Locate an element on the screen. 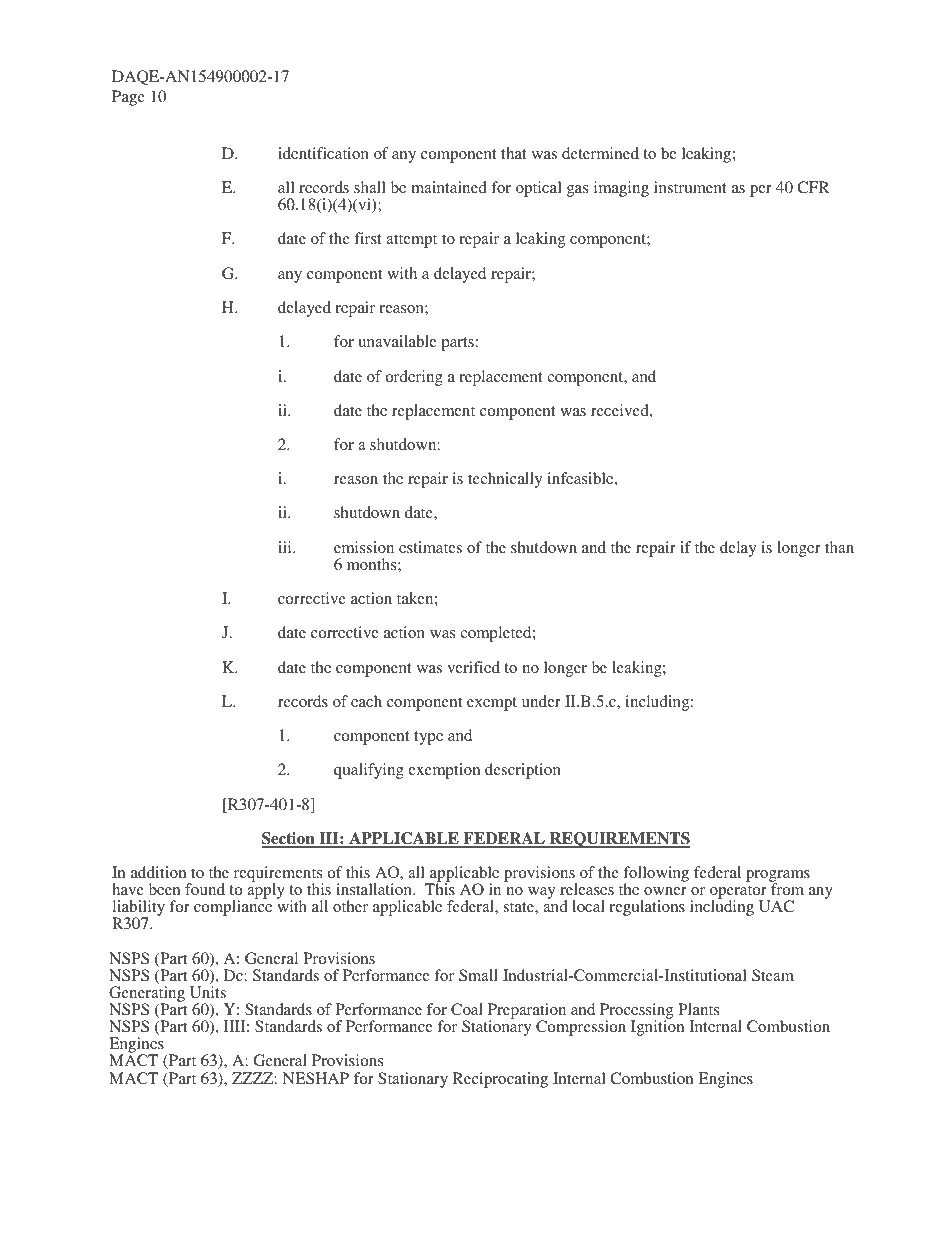  Page is located at coordinates (128, 98).
